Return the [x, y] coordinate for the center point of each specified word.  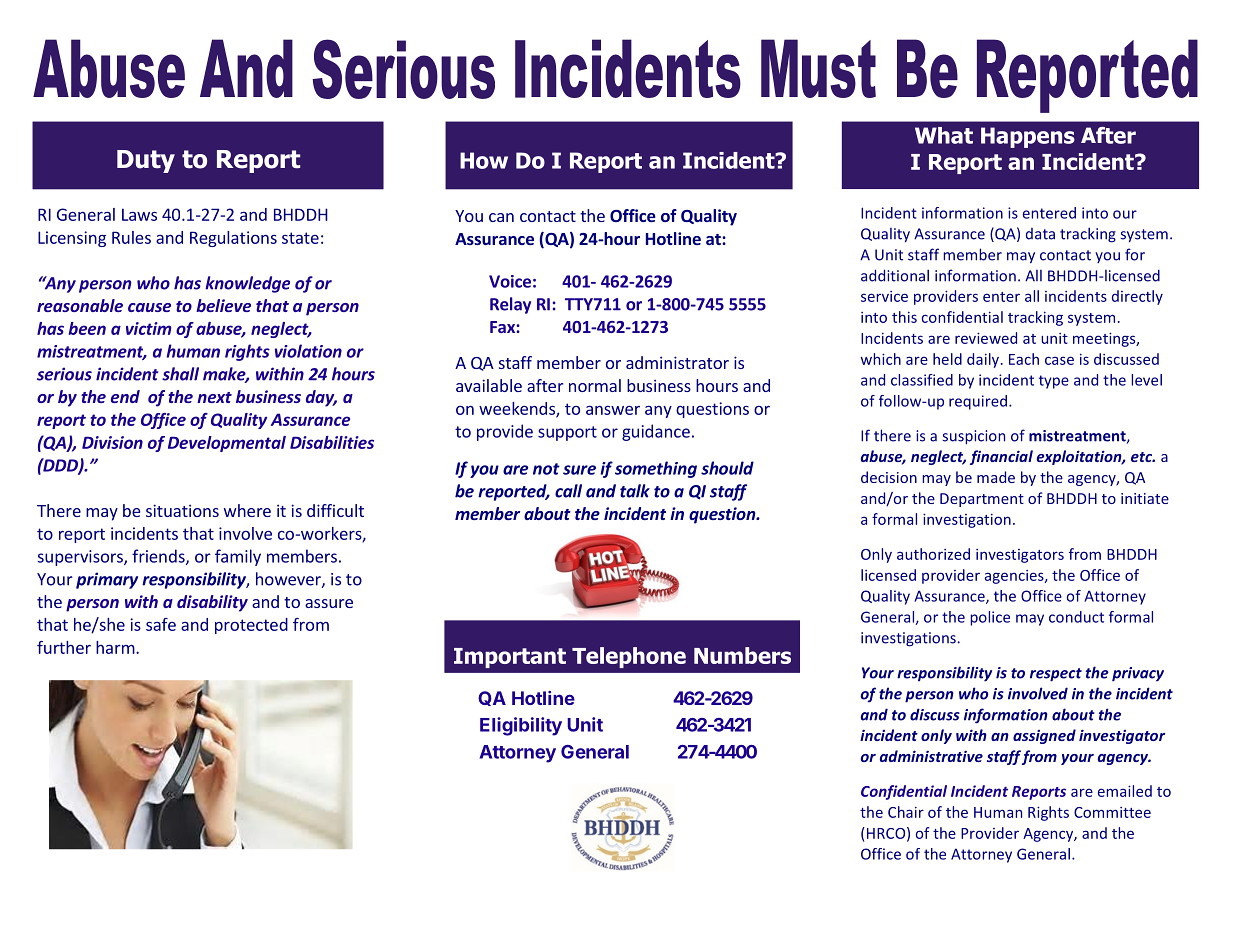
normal [595, 385]
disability [212, 603]
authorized [933, 554]
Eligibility [521, 726]
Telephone [629, 657]
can [501, 217]
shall [180, 374]
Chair [906, 812]
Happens [1028, 137]
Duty [146, 161]
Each [1024, 359]
